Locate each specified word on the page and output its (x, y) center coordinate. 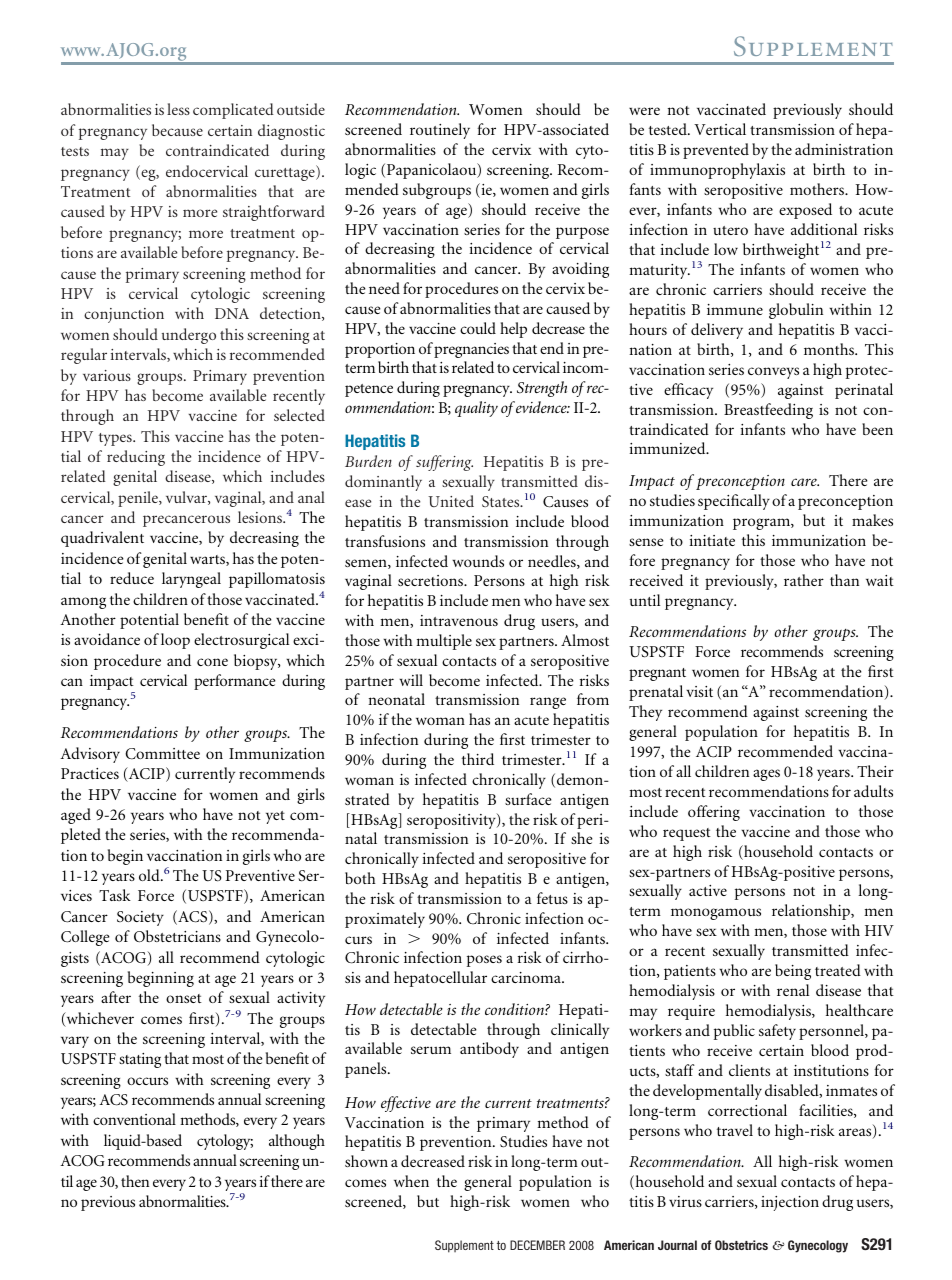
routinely (440, 131)
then (135, 1181)
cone (212, 662)
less (178, 109)
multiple (444, 642)
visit (699, 691)
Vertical (720, 129)
